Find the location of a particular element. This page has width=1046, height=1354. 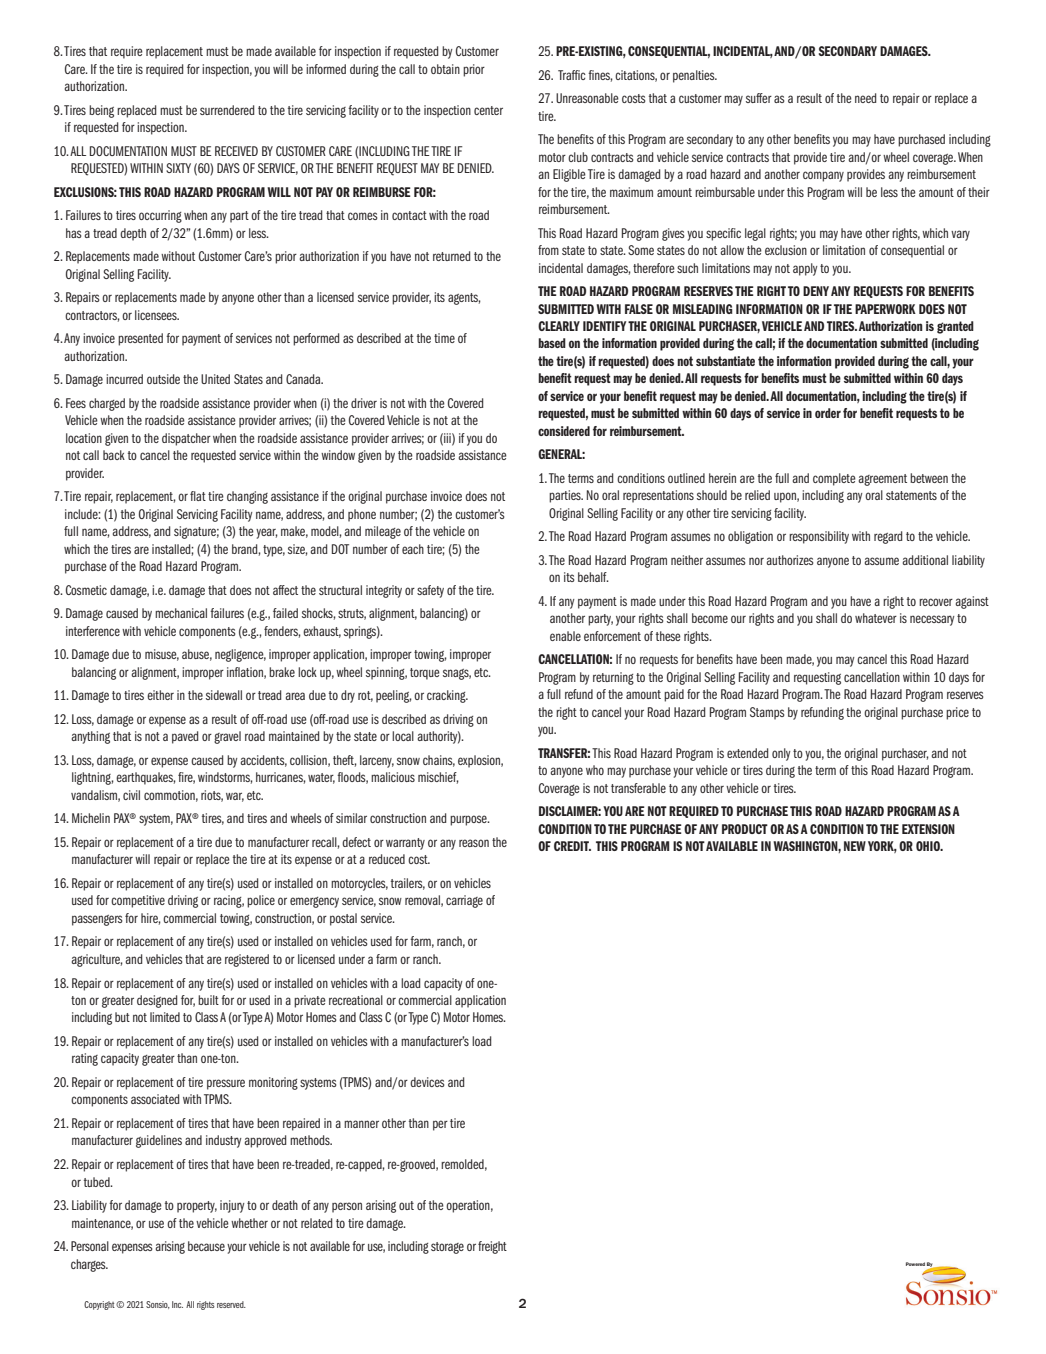

Powered is located at coordinates (915, 1264).
